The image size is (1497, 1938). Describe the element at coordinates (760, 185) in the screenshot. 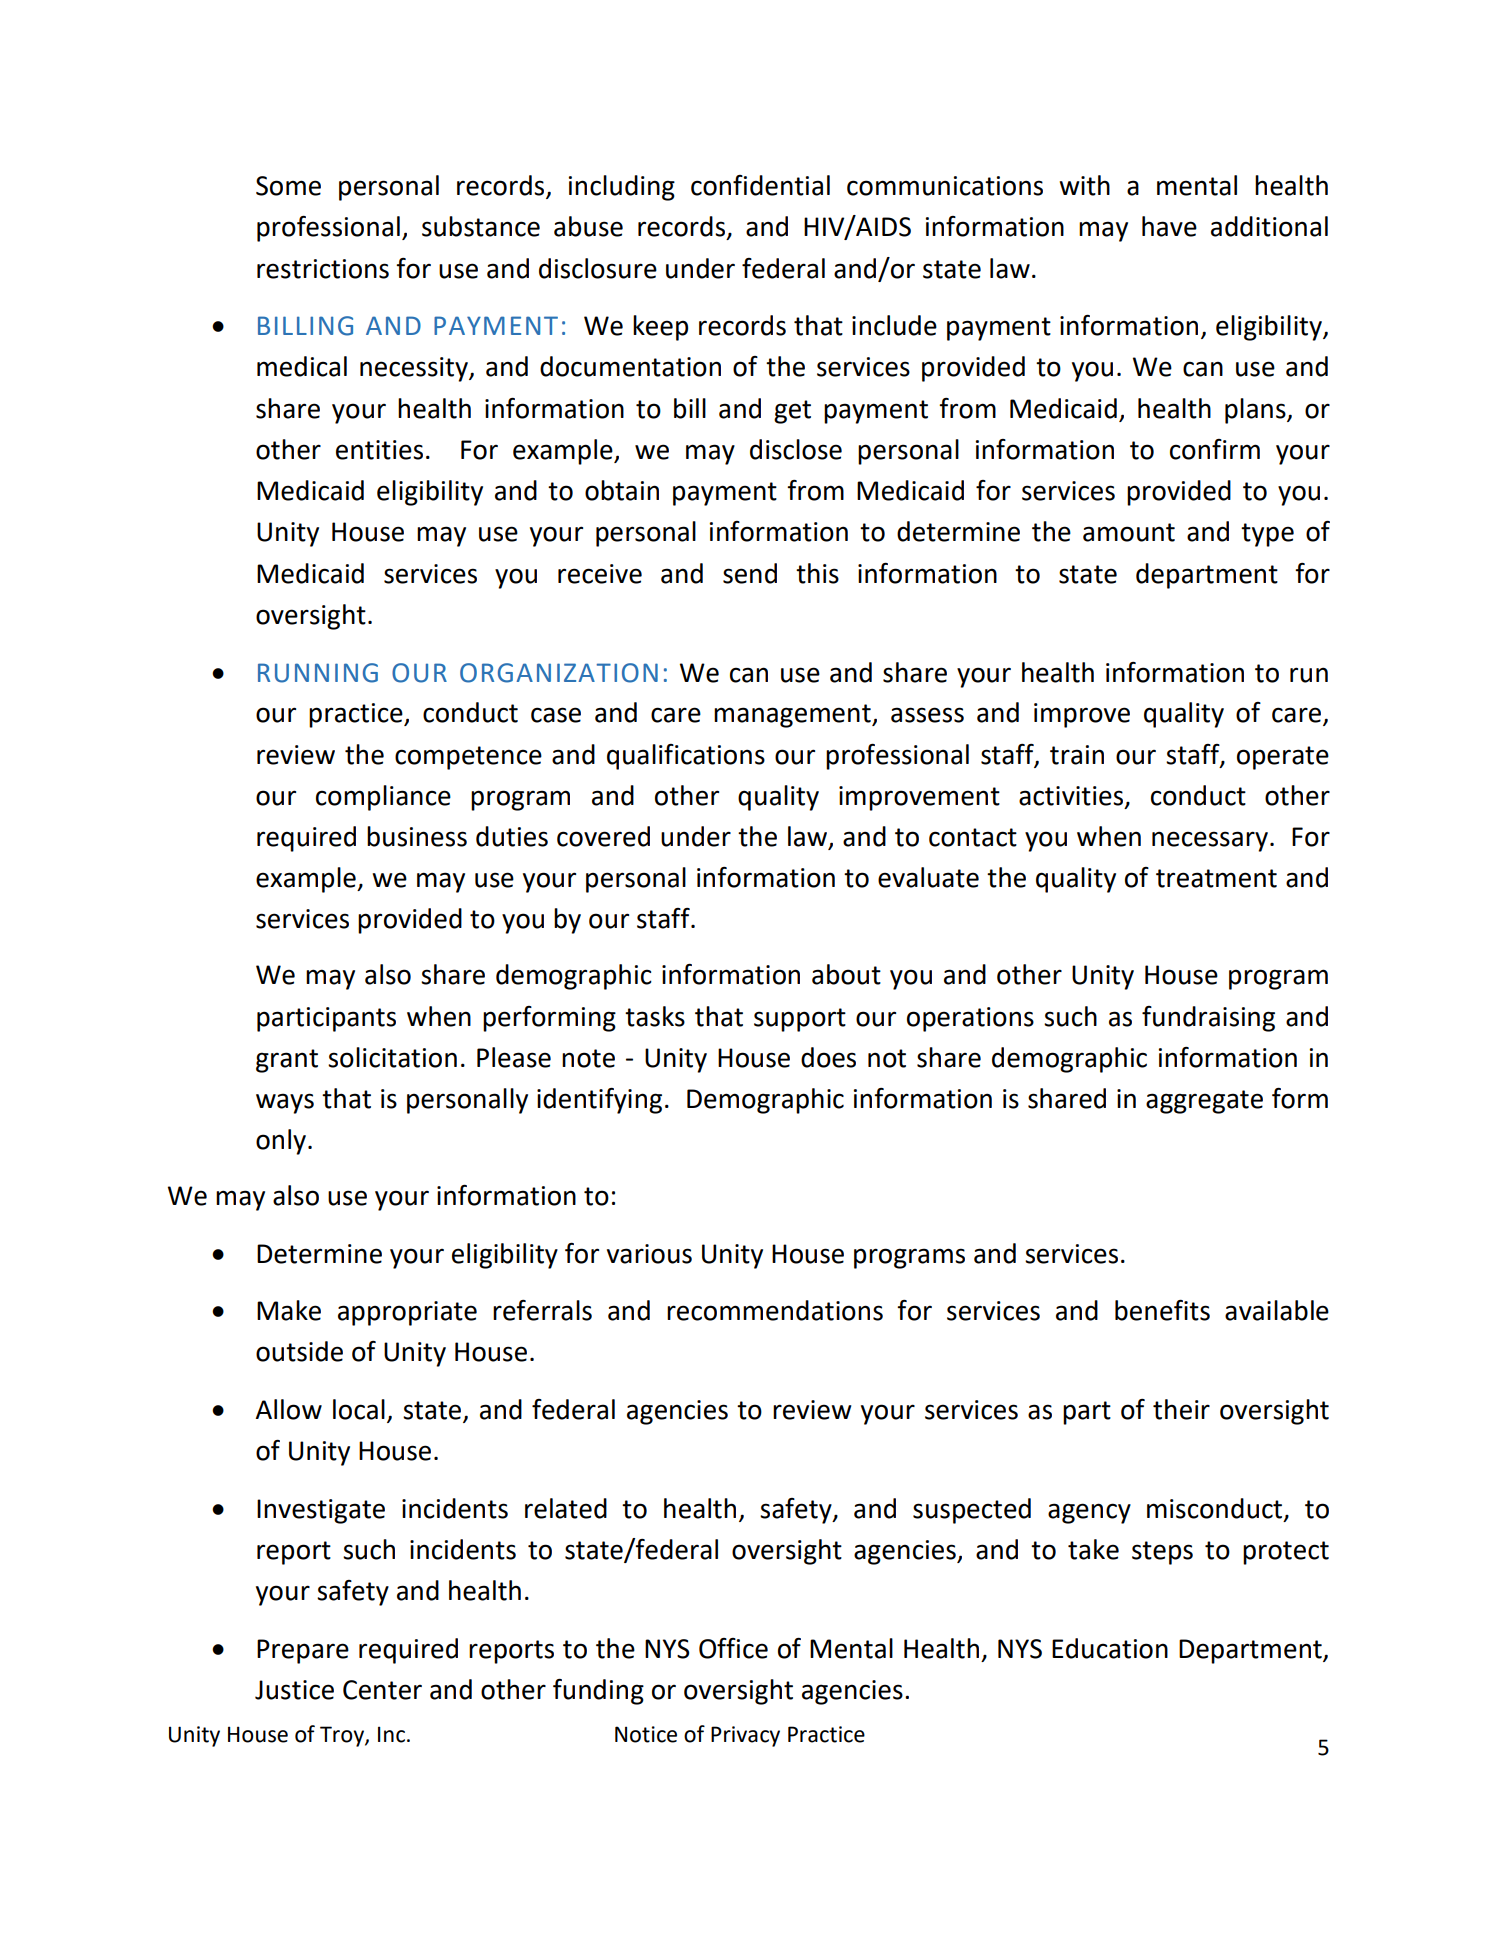

I see `confidential` at that location.
